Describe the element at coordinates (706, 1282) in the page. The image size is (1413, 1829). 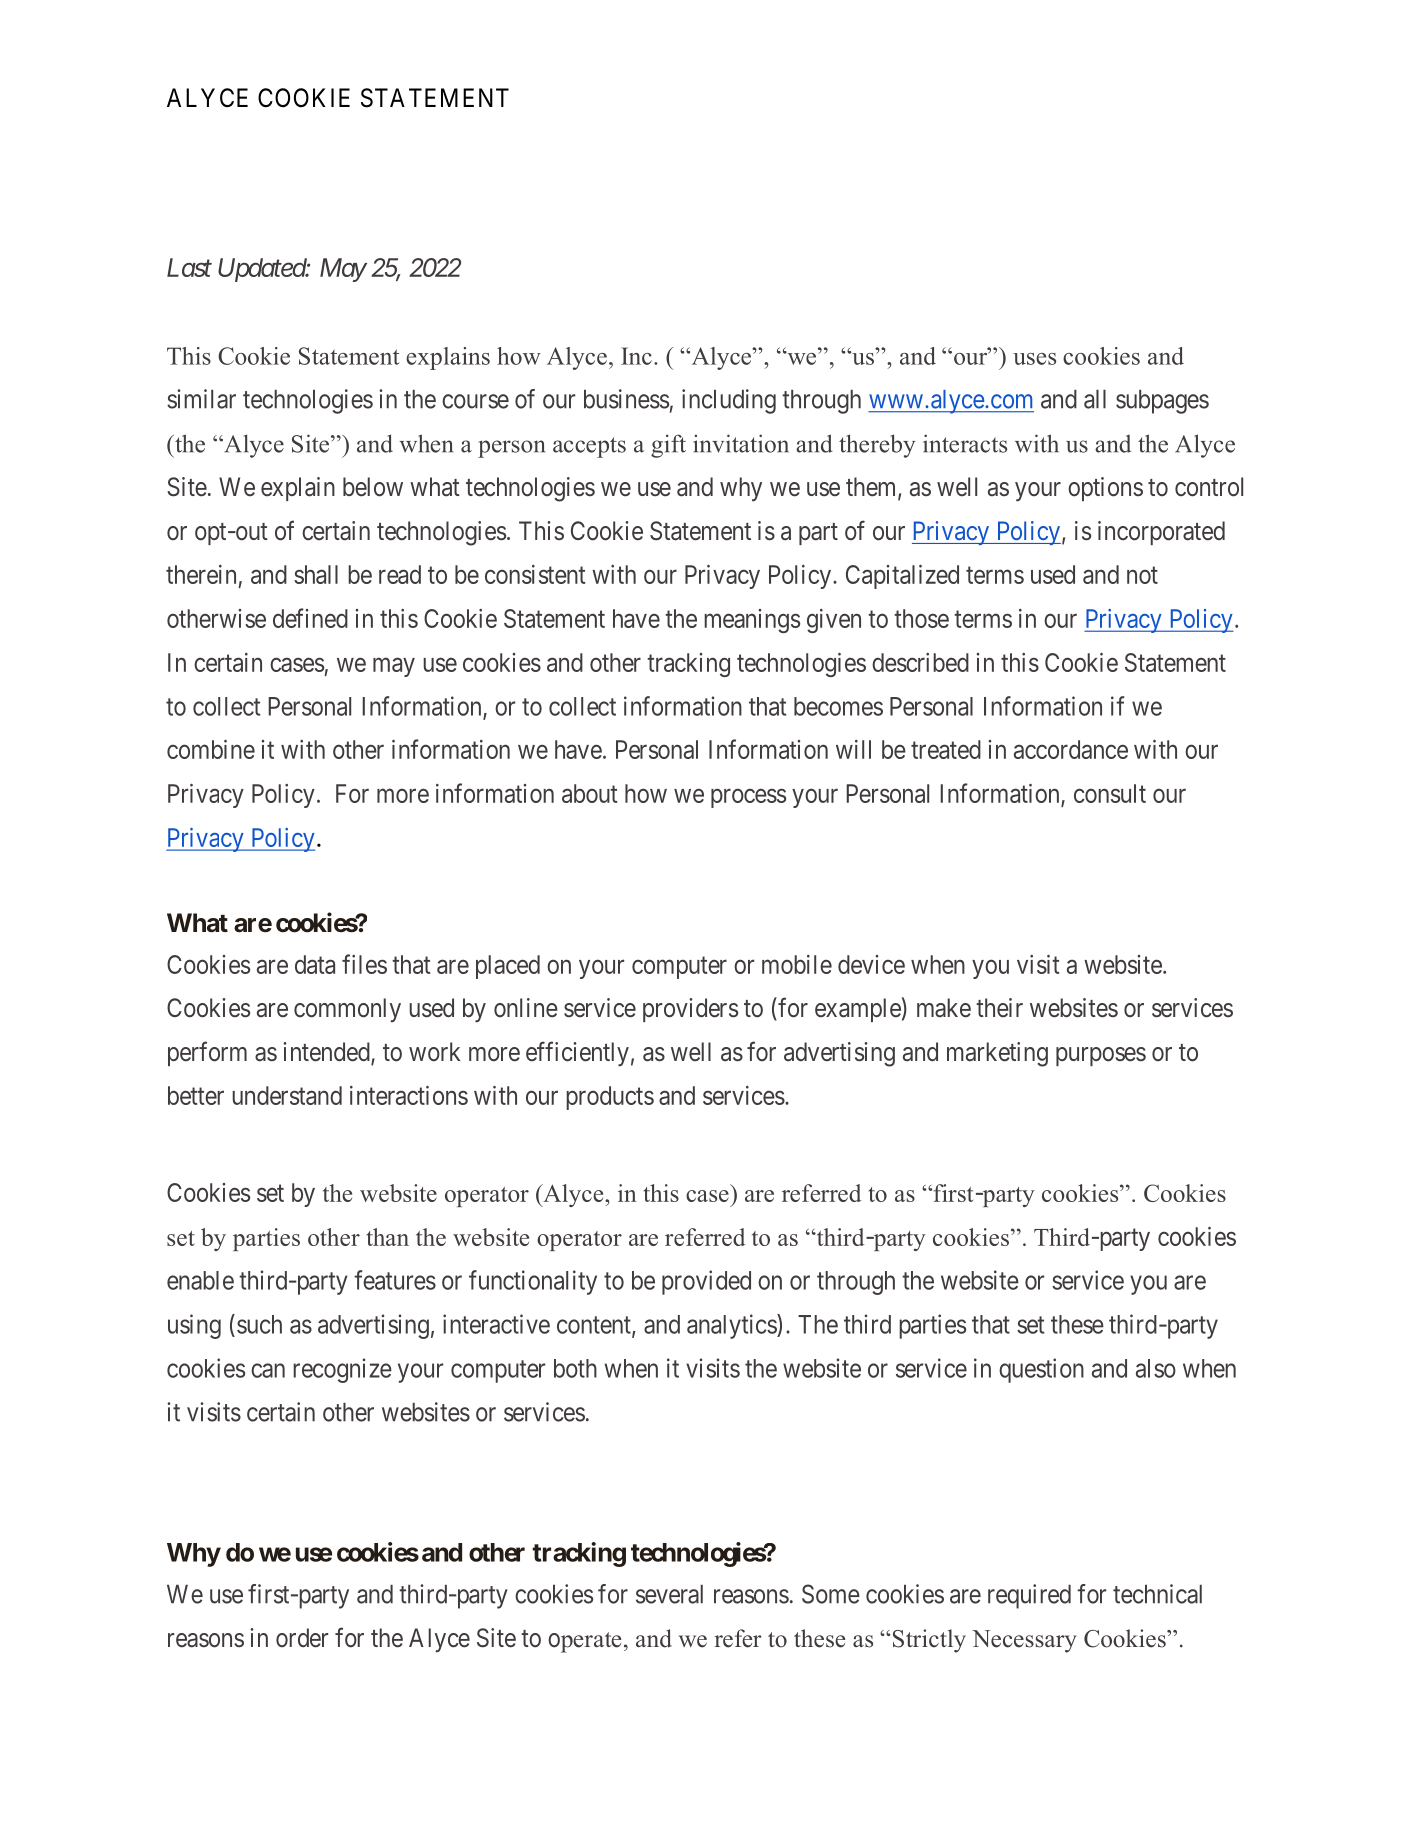
I see `provided` at that location.
